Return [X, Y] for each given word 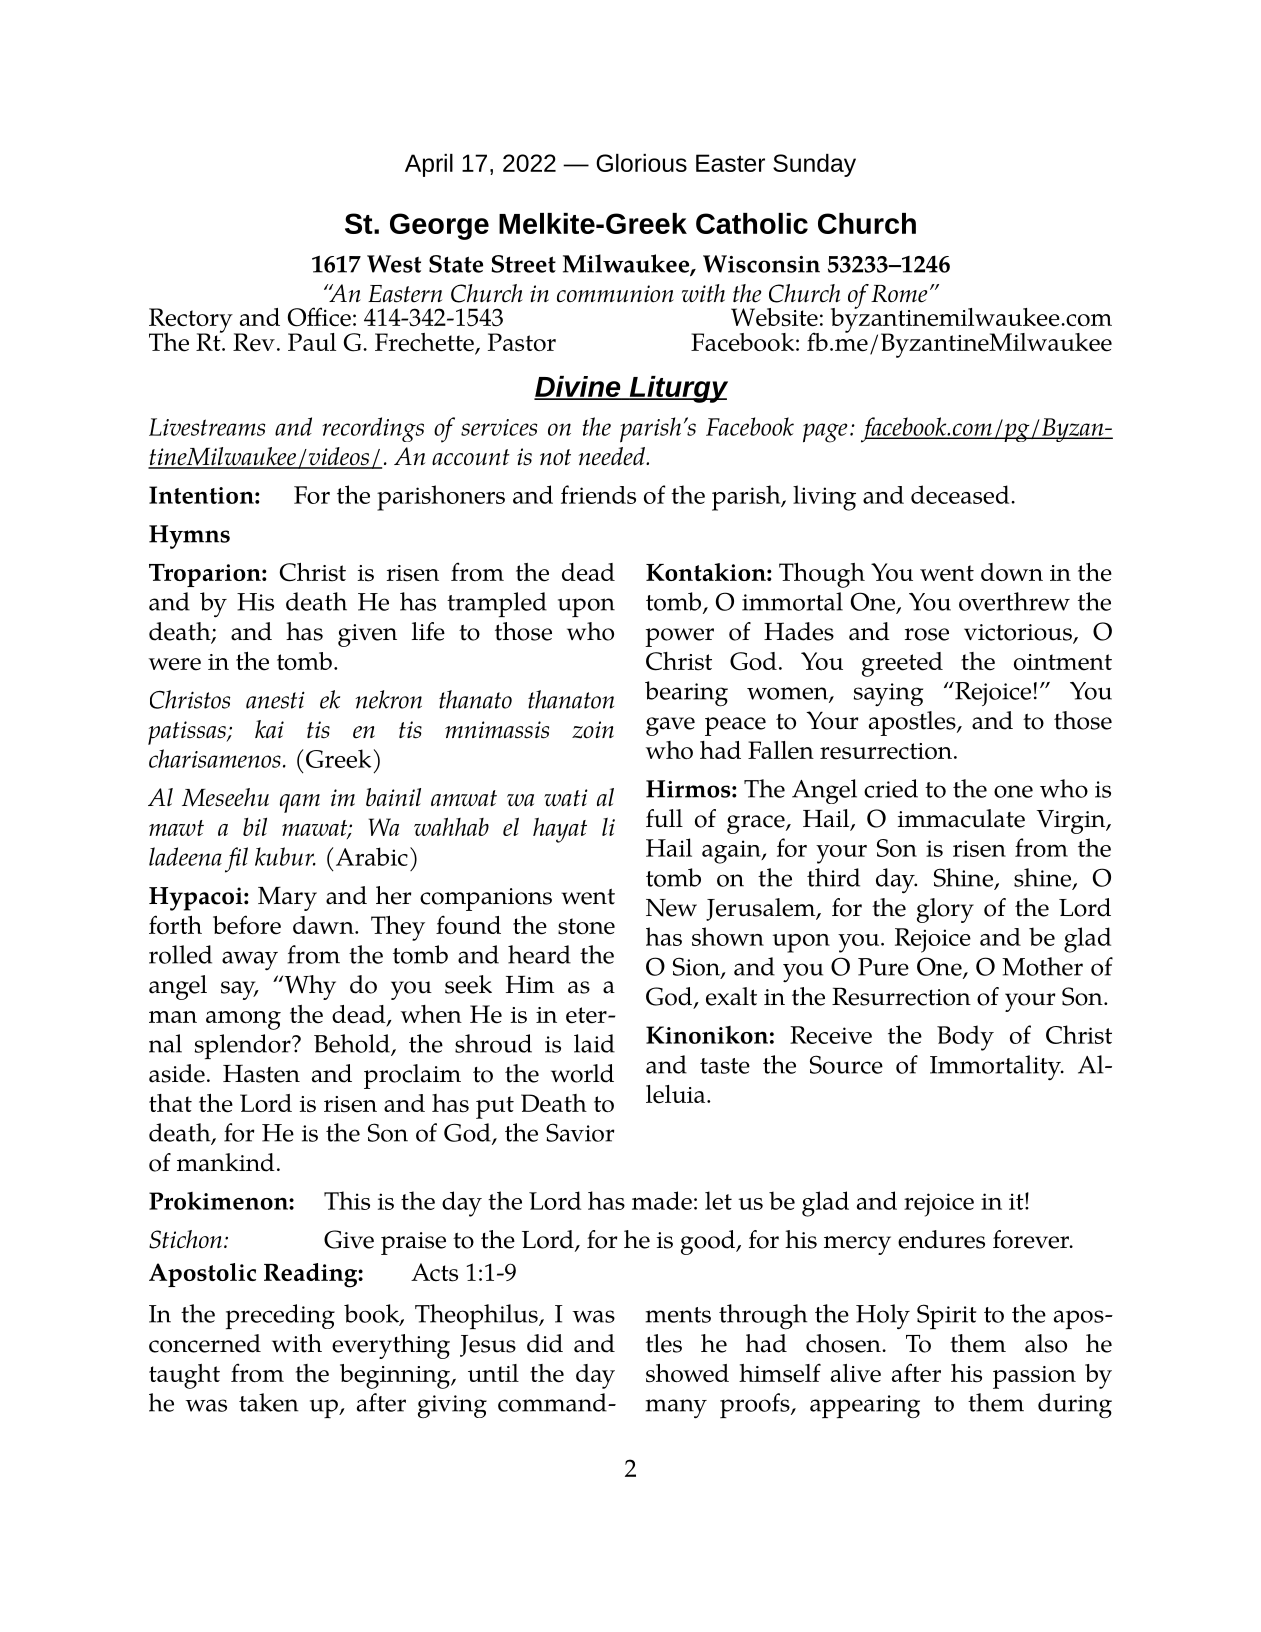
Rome [899, 294]
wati [566, 797]
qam [300, 803]
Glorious [641, 163]
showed [687, 1373]
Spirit [946, 1316]
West [394, 264]
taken [269, 1402]
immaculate [961, 818]
